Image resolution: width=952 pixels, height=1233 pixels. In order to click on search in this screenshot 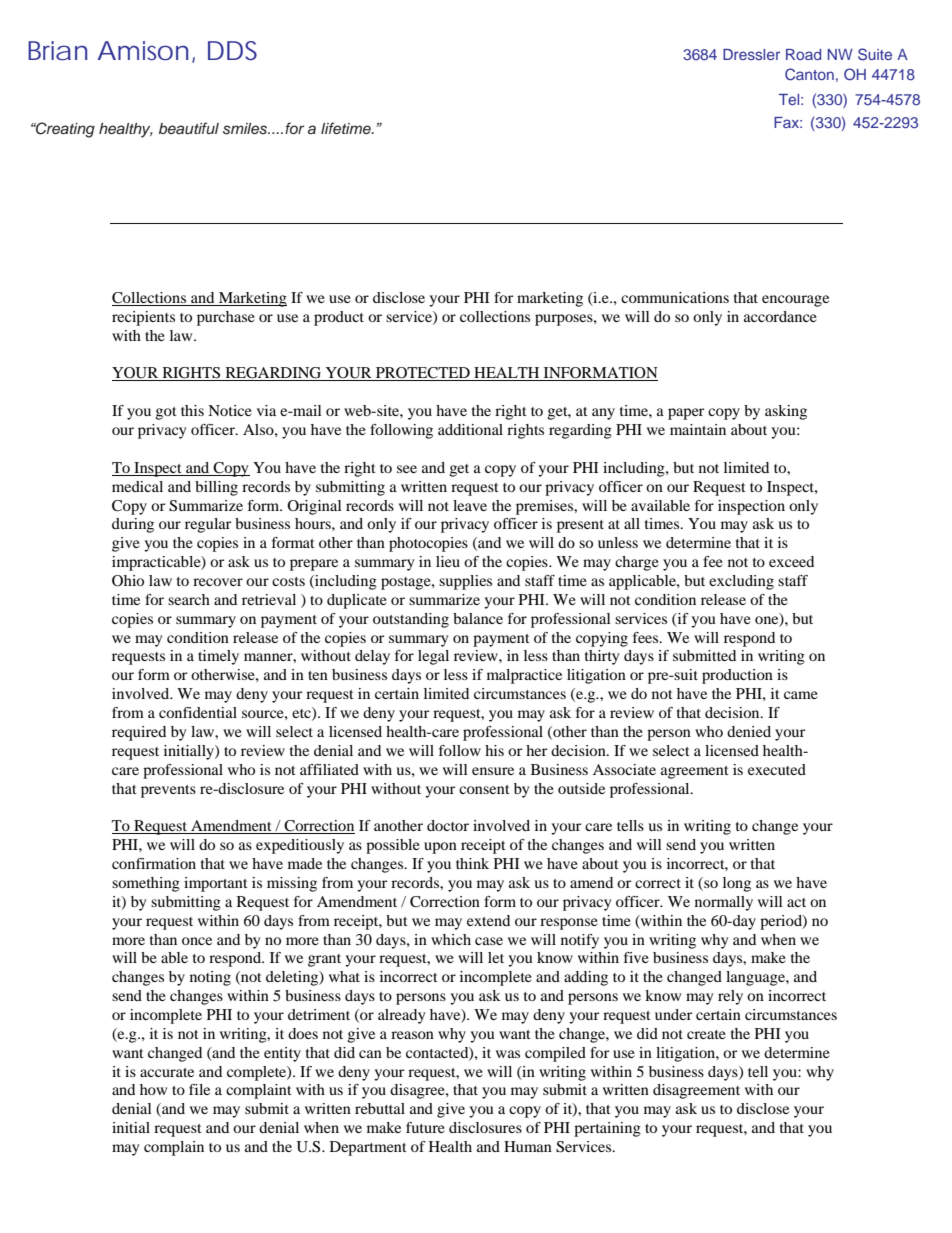, I will do `click(189, 599)`.
